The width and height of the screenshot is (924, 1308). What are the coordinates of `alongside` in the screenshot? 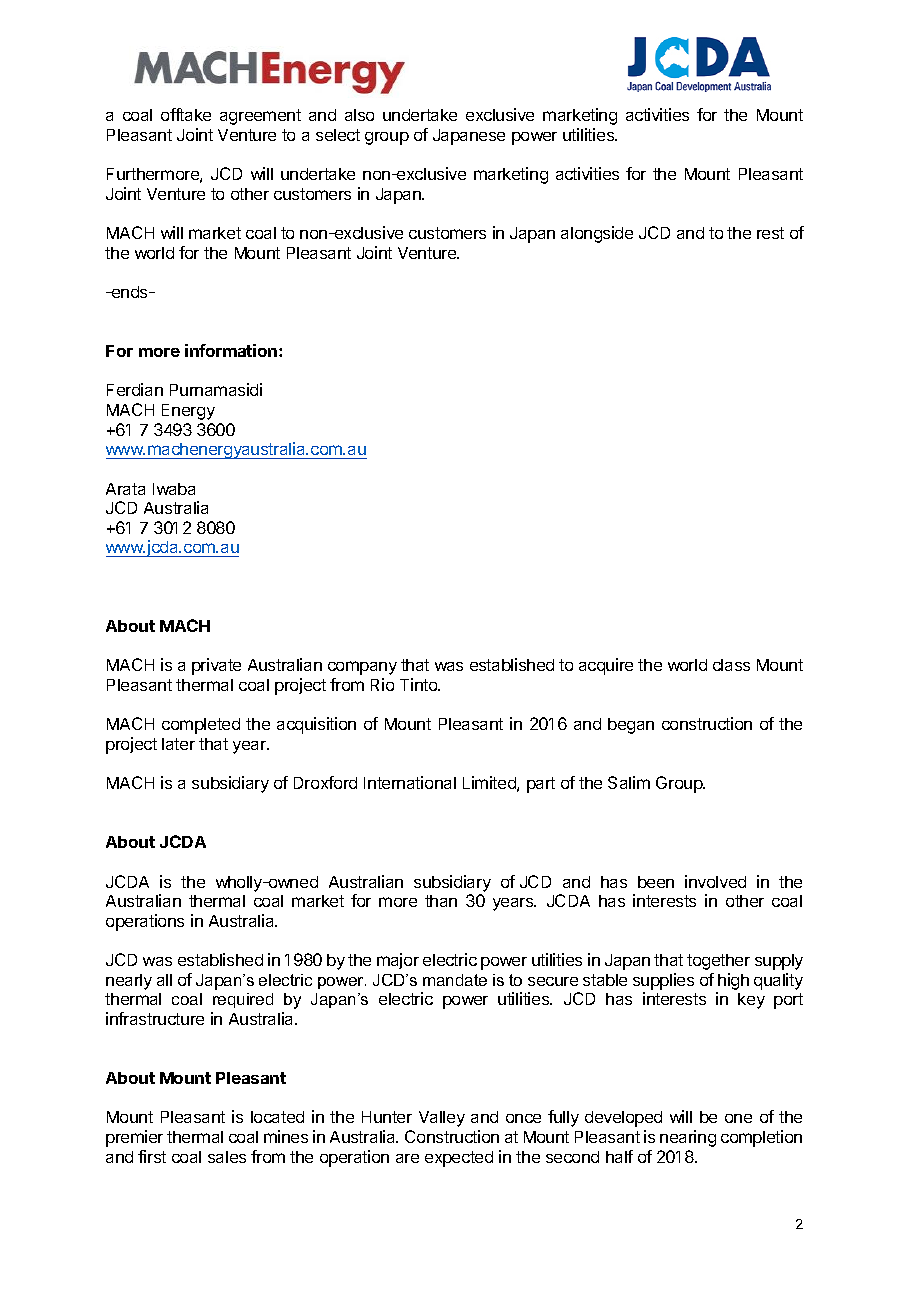 It's located at (597, 234).
